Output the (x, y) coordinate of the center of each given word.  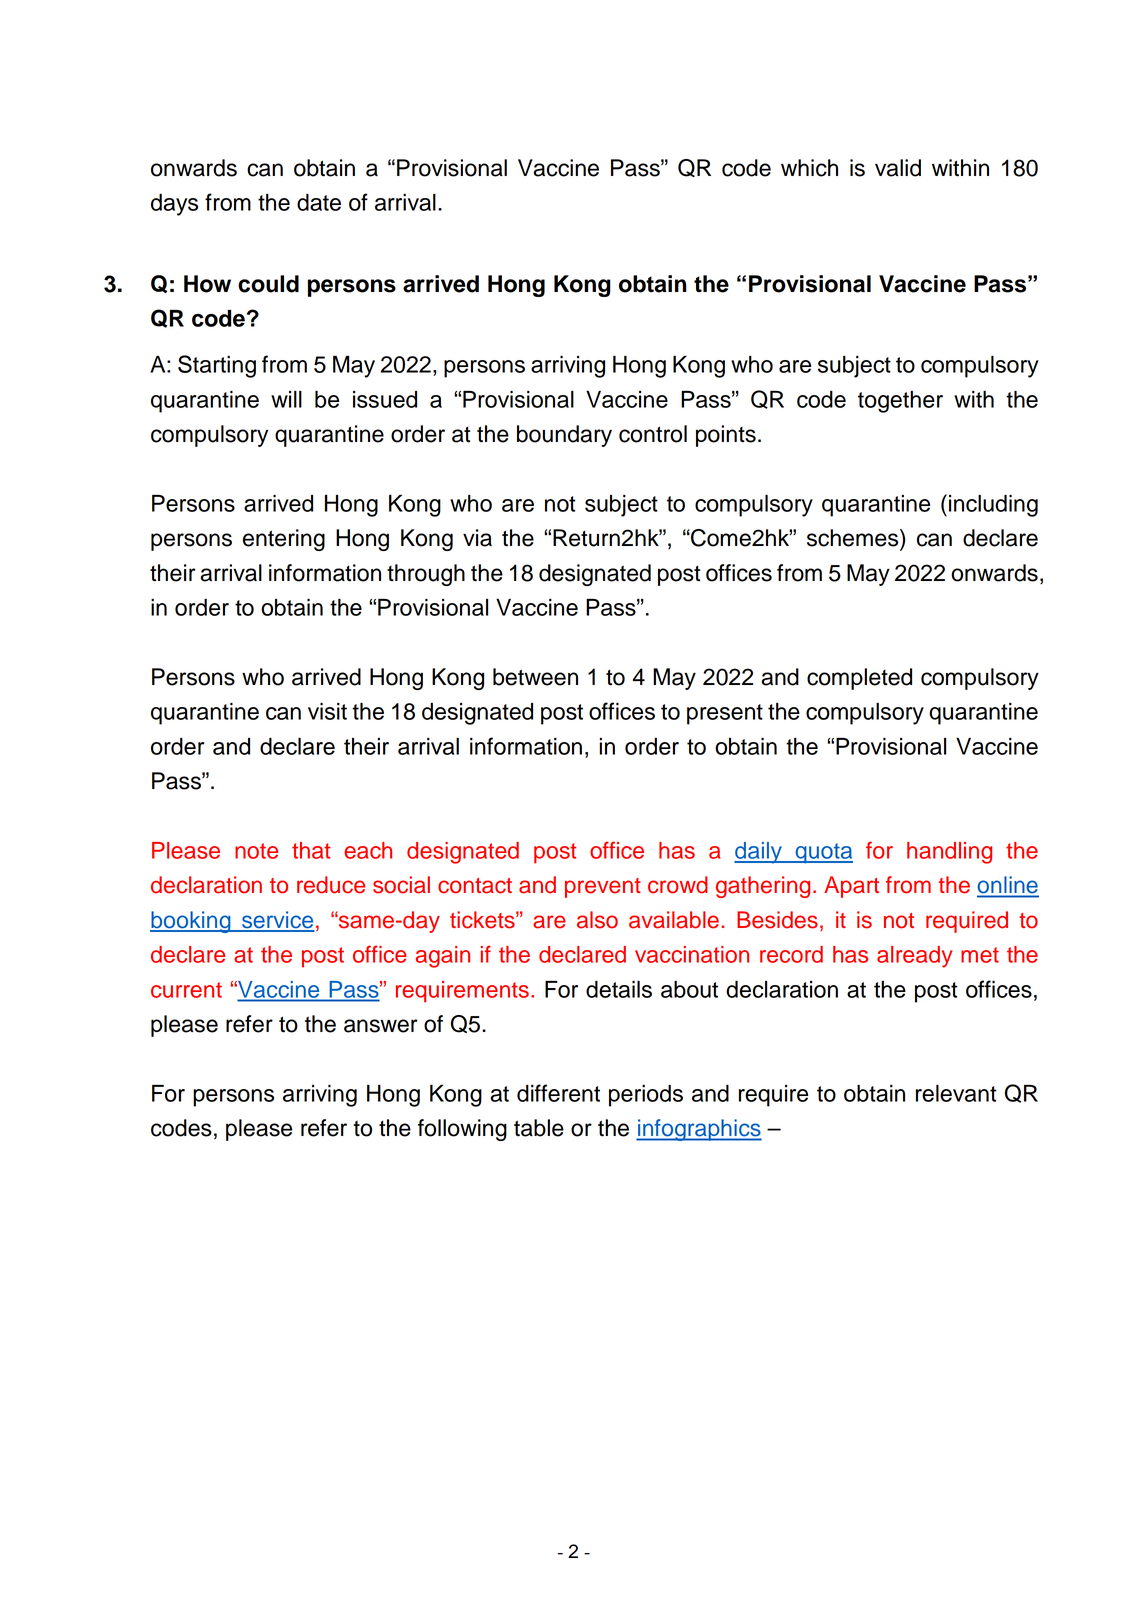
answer (381, 1026)
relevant (956, 1093)
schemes (854, 538)
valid (898, 168)
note (256, 851)
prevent (603, 888)
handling (949, 853)
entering (284, 540)
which (809, 168)
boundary (564, 436)
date (319, 202)
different (558, 1093)
